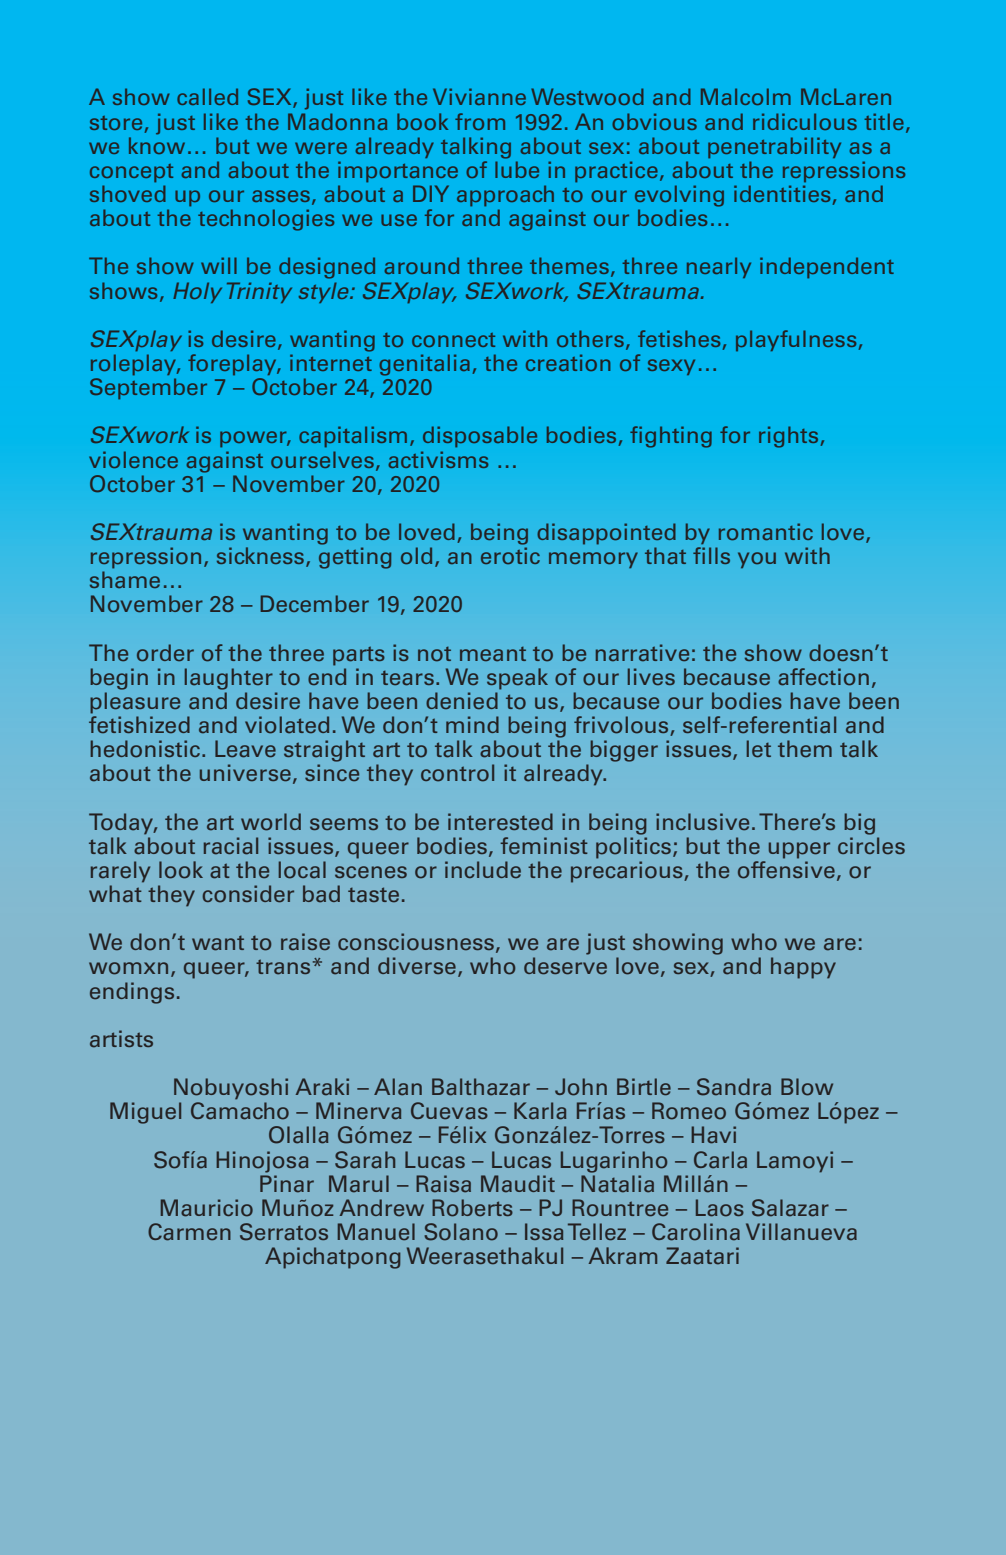 Image resolution: width=1006 pixels, height=1555 pixels. I want to click on deserve, so click(565, 966).
